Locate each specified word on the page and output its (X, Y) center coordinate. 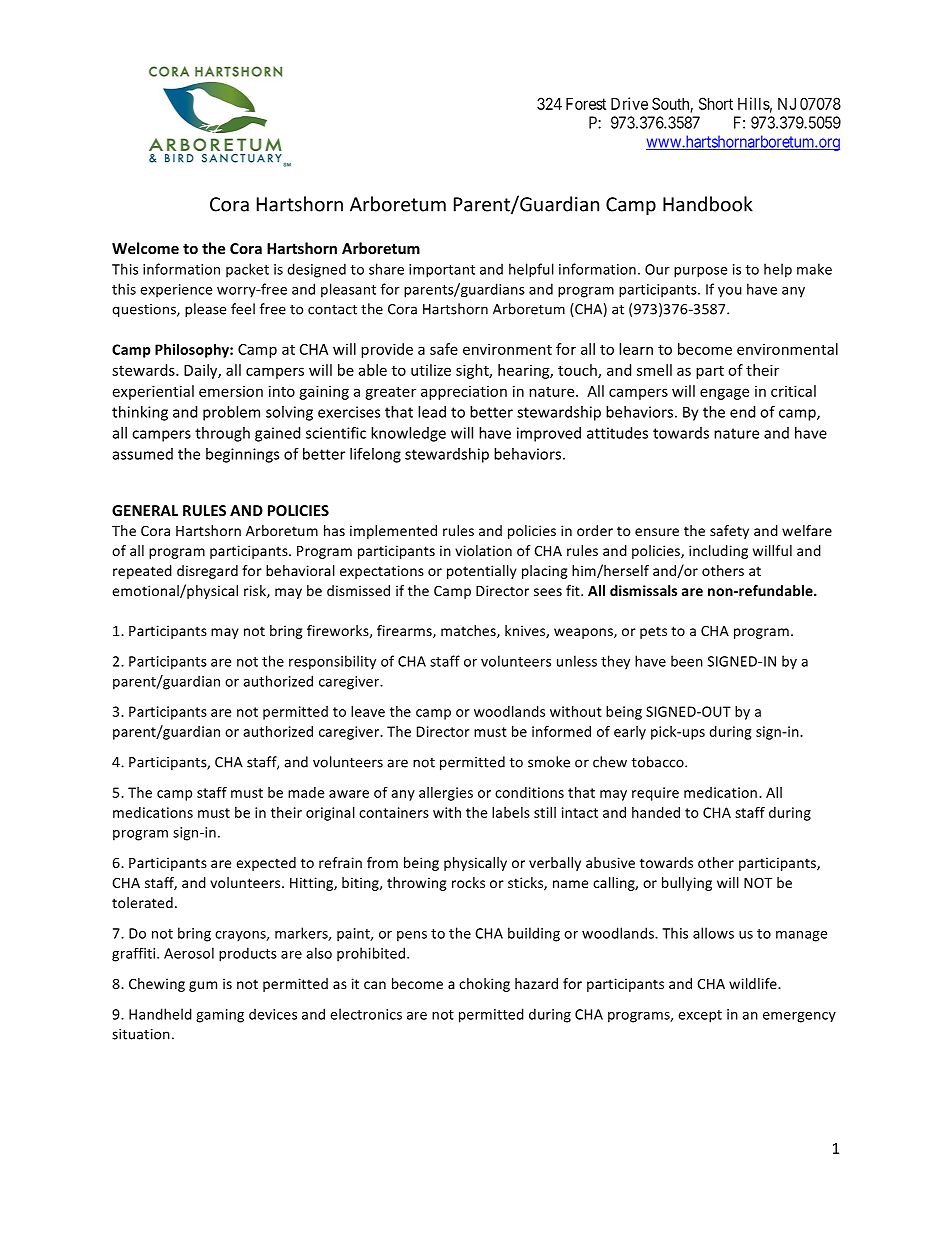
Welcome (145, 248)
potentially (482, 572)
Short (716, 103)
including (718, 552)
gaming (220, 1016)
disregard (207, 572)
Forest (586, 103)
